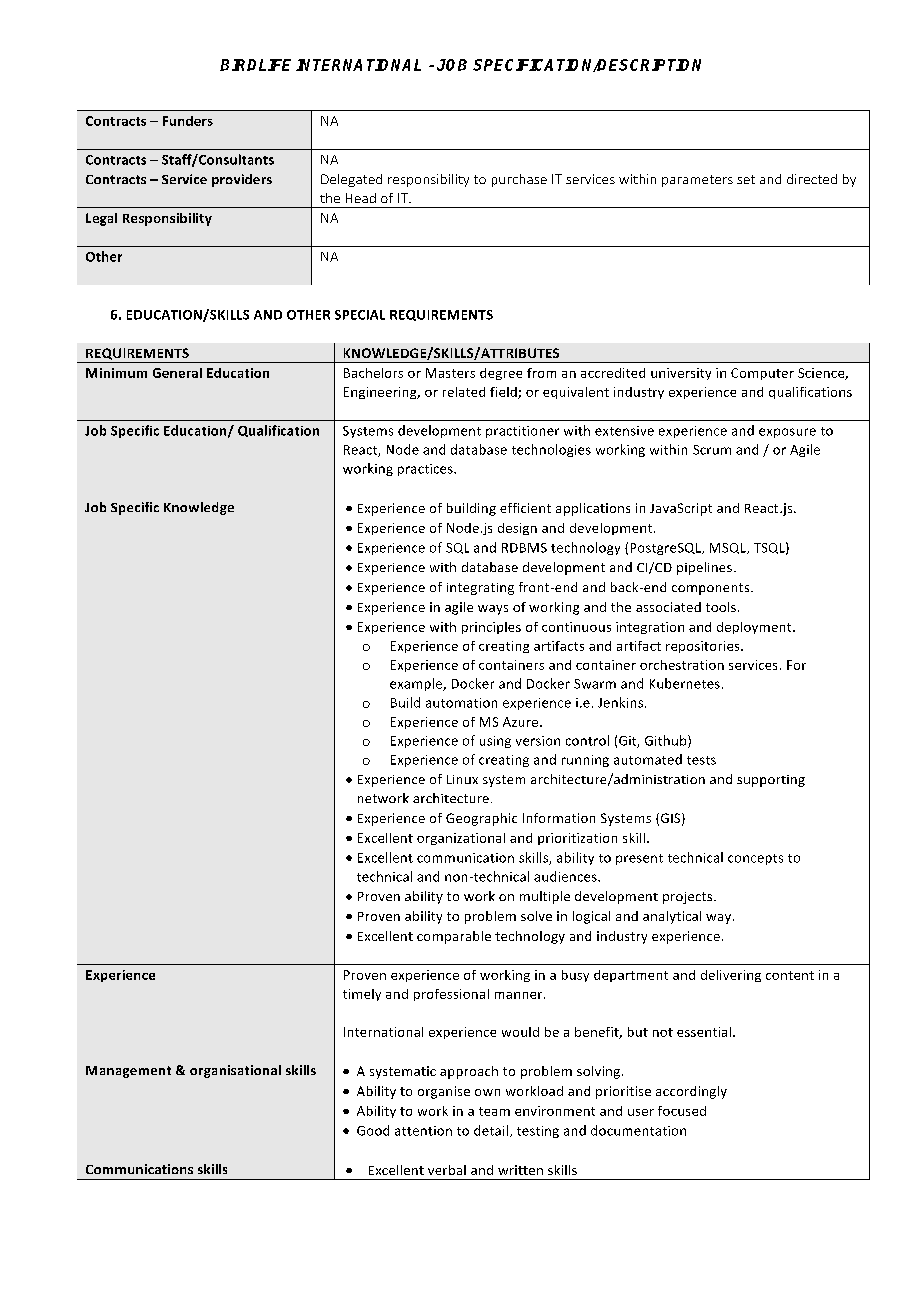  Describe the element at coordinates (519, 180) in the screenshot. I see `purchase` at that location.
